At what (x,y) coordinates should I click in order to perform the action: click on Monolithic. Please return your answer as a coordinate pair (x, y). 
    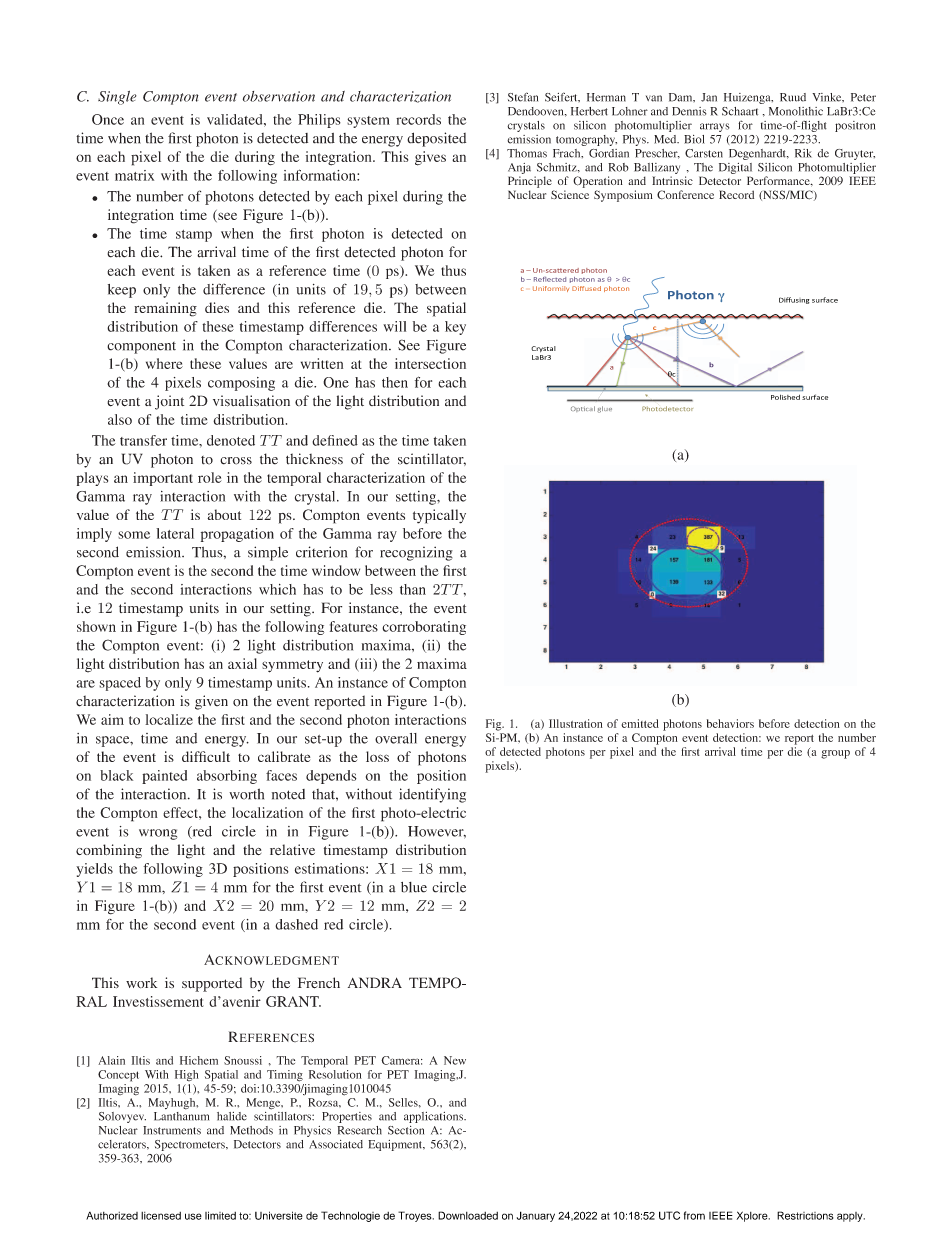
    Looking at the image, I should click on (796, 111).
